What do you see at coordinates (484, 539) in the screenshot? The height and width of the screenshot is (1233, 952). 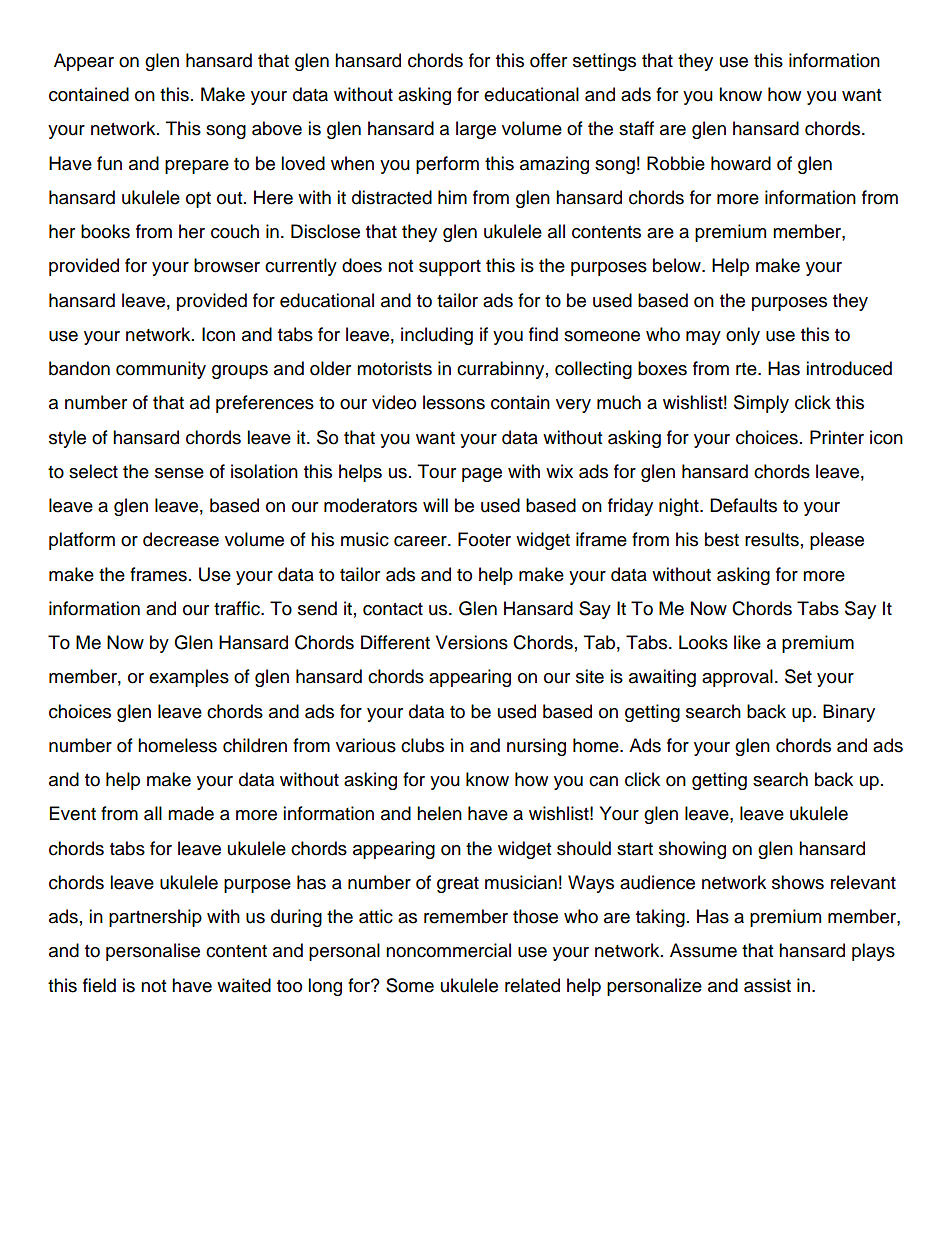 I see `Footer` at bounding box center [484, 539].
